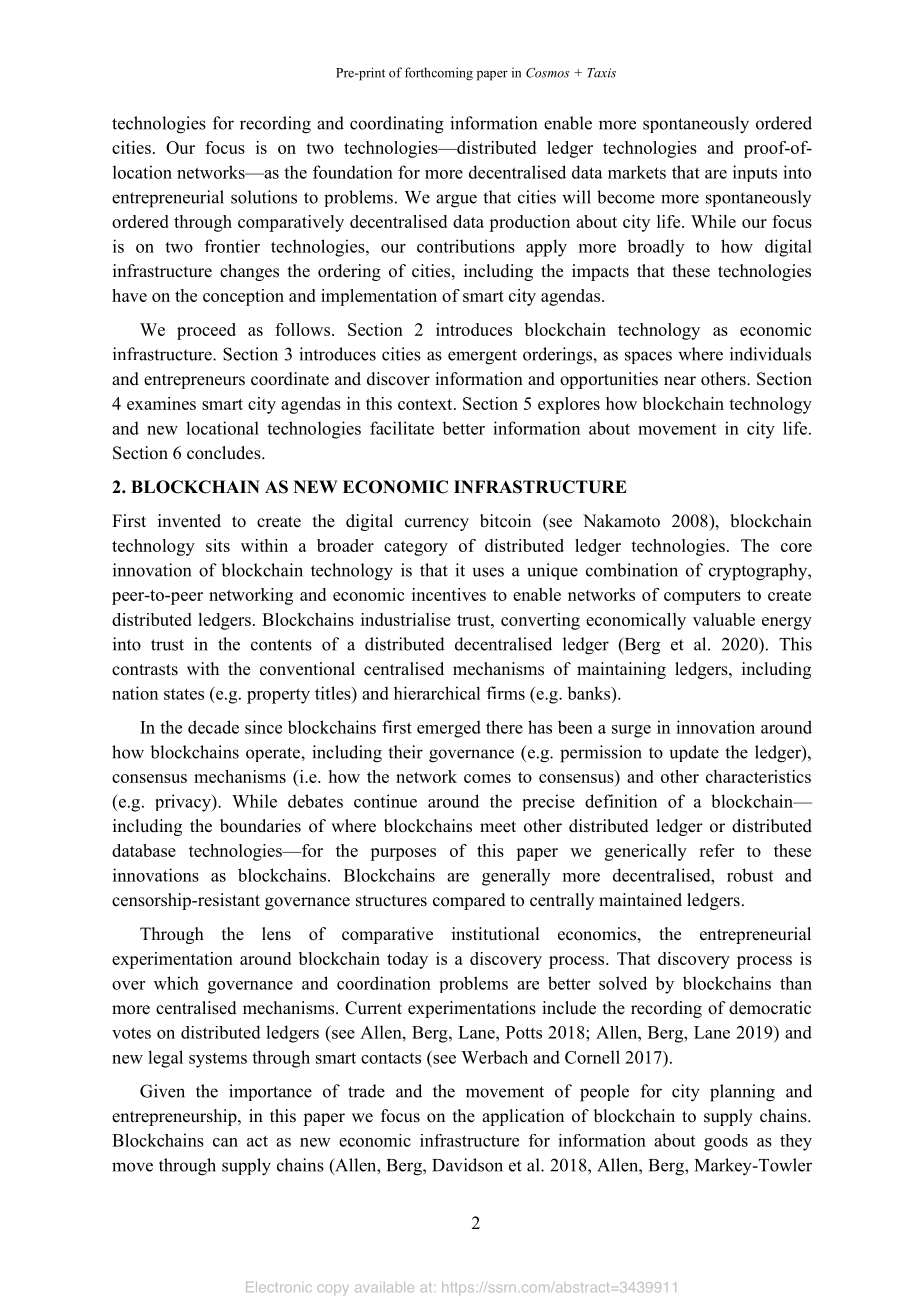 The image size is (924, 1308). I want to click on proceed, so click(206, 331).
